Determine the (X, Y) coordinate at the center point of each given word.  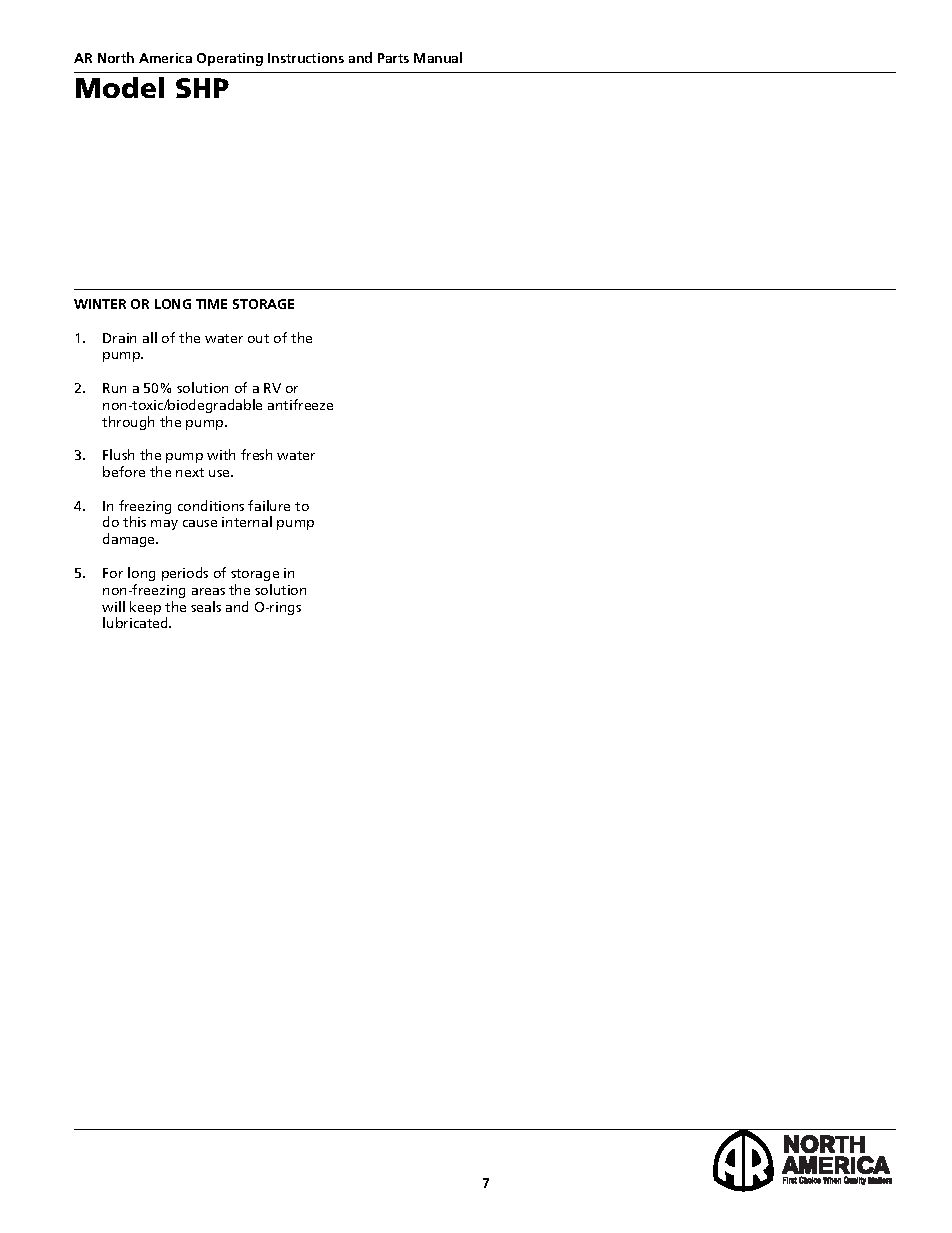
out (258, 338)
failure (269, 505)
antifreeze (300, 404)
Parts (393, 58)
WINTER (100, 304)
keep (145, 608)
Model (120, 87)
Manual (438, 57)
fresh (256, 454)
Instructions (306, 58)
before (124, 471)
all (150, 337)
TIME (211, 304)
